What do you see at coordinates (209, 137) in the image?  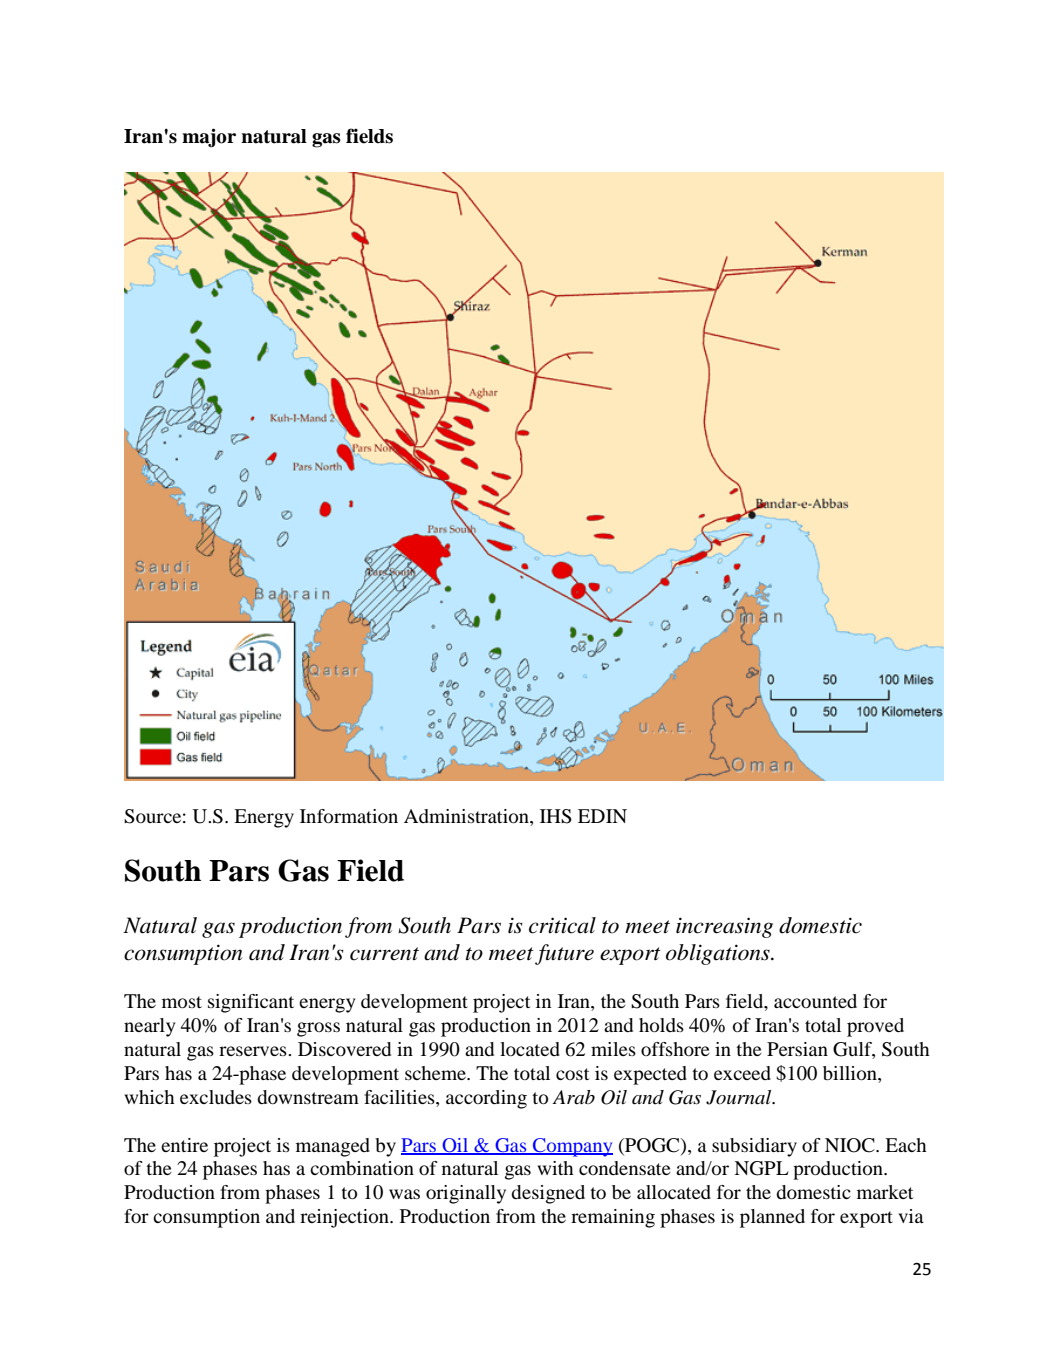 I see `major` at bounding box center [209, 137].
